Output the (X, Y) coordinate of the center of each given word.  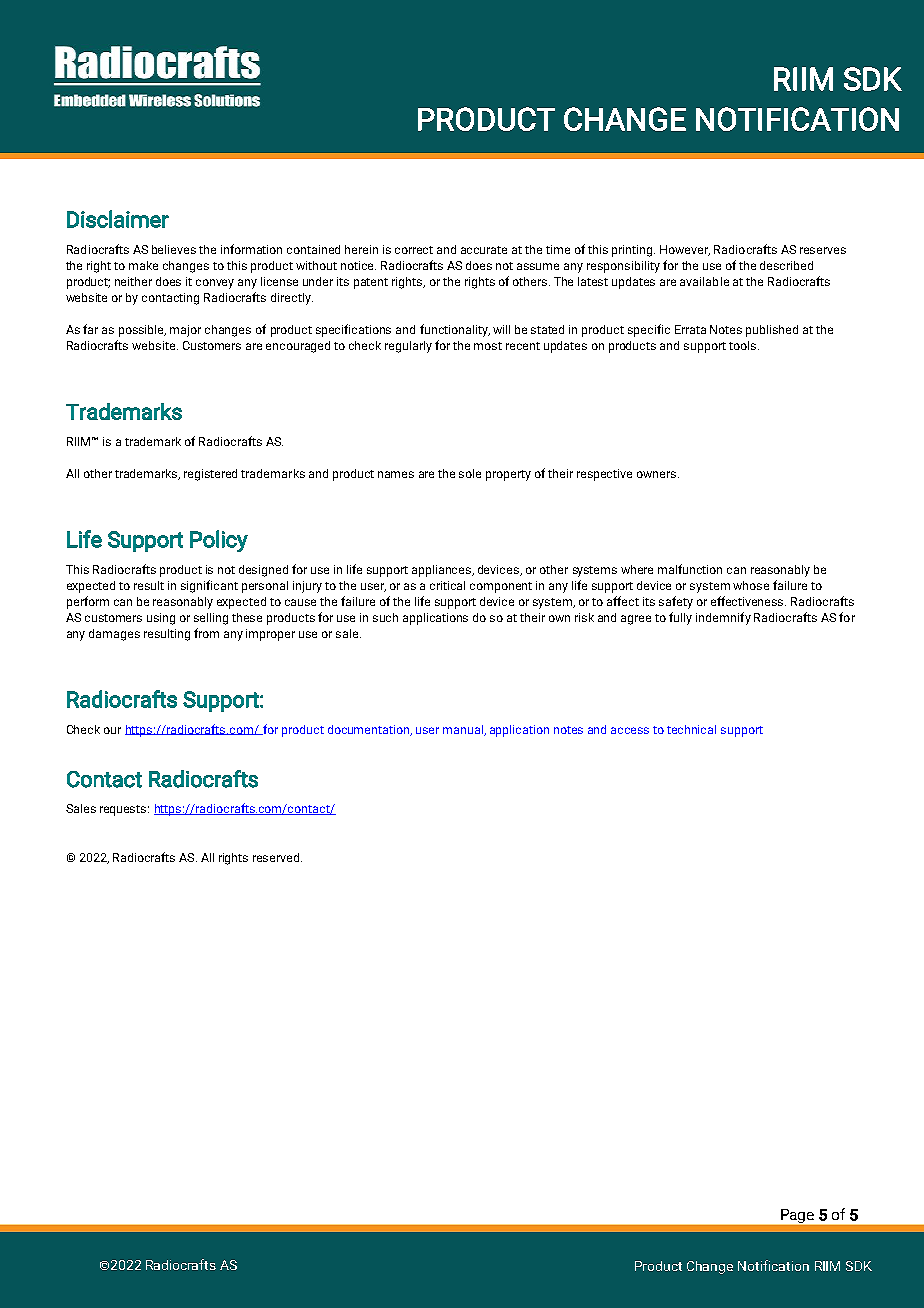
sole (470, 473)
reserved (277, 857)
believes (174, 249)
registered (210, 475)
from (206, 633)
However (685, 250)
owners (658, 474)
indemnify (723, 618)
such (385, 617)
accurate (484, 250)
